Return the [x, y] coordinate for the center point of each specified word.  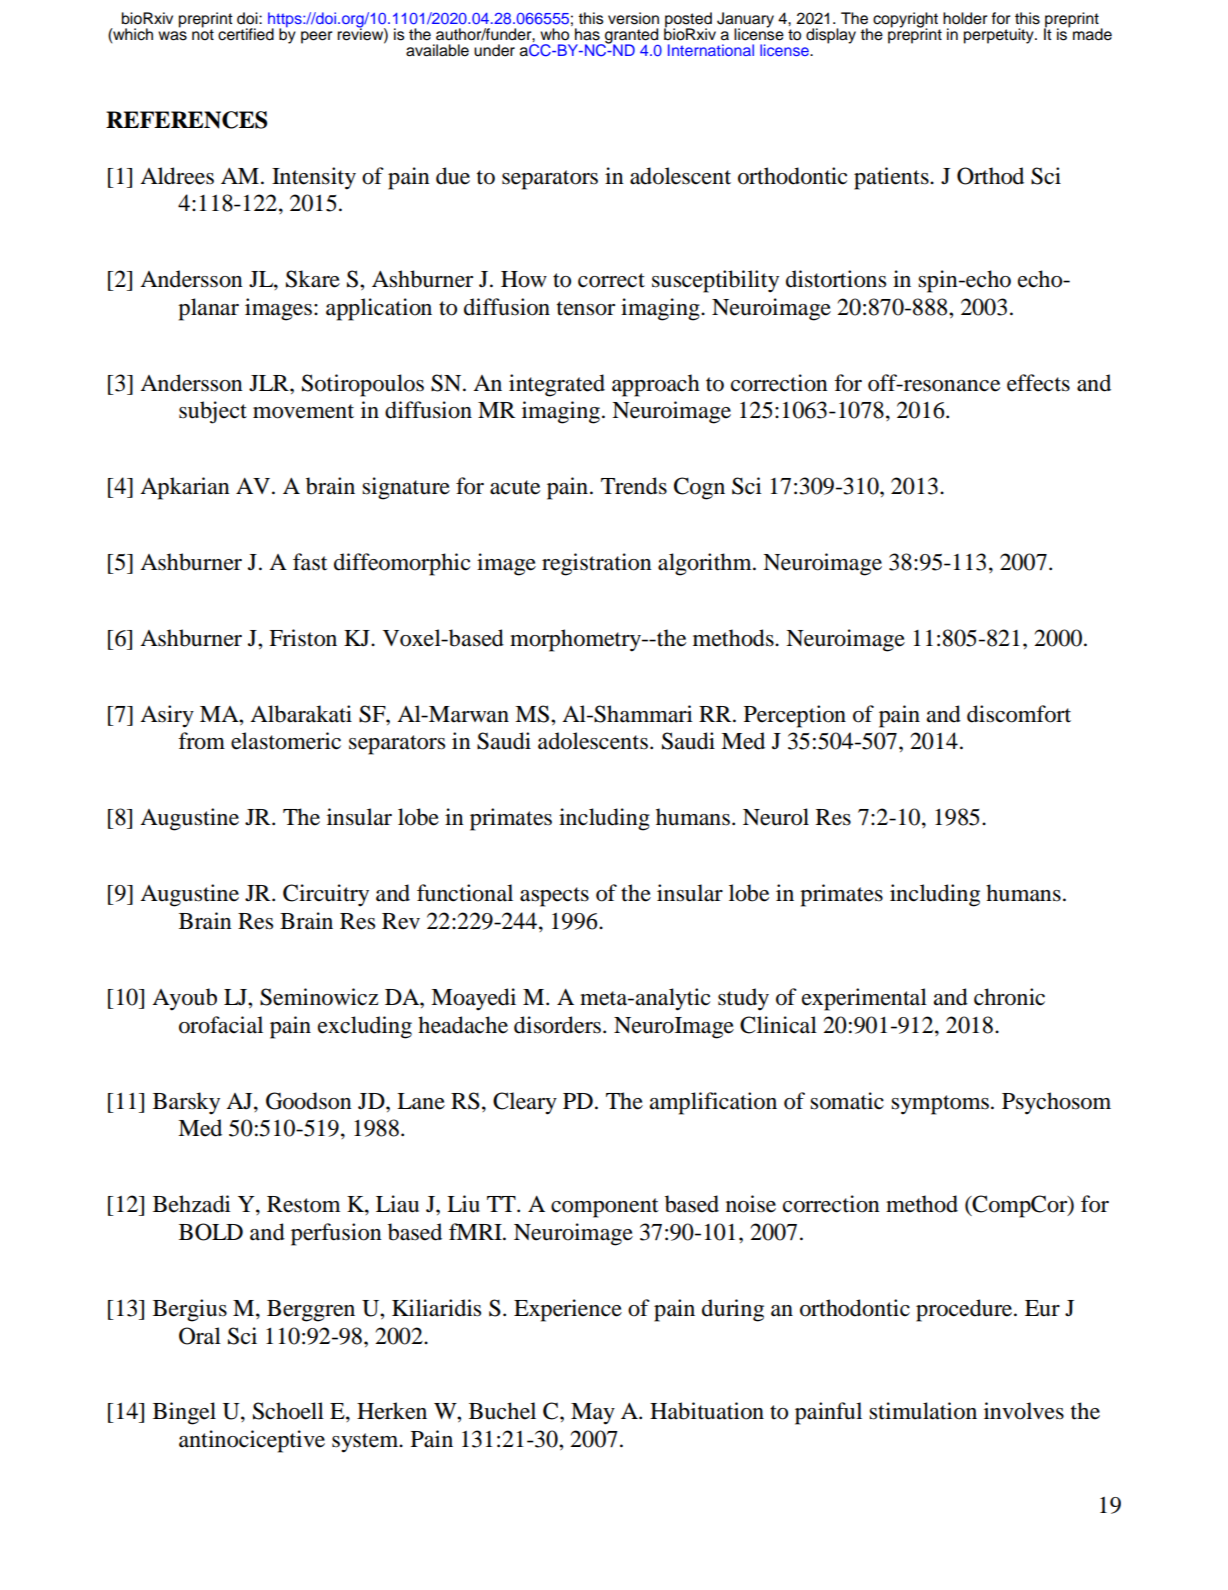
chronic [1009, 997]
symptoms [940, 1105]
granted [631, 37]
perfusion [336, 1234]
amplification [713, 1103]
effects [1038, 383]
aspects [554, 897]
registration [597, 564]
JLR [270, 383]
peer [317, 37]
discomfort [1019, 714]
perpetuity [1000, 36]
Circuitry [326, 895]
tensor [586, 308]
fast [310, 562]
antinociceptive [252, 1441]
